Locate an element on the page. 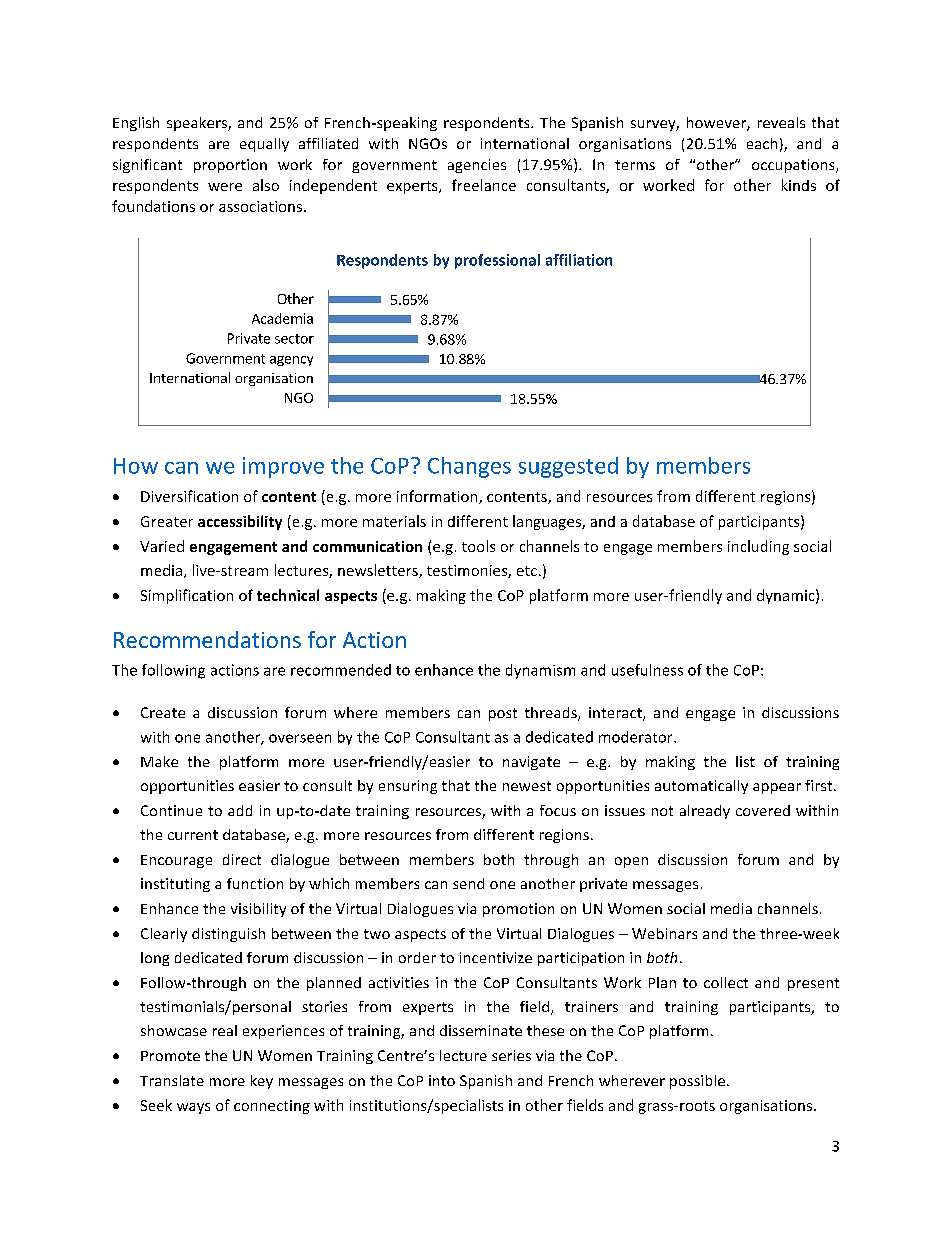 The width and height of the document is (952, 1233). covered is located at coordinates (763, 810).
